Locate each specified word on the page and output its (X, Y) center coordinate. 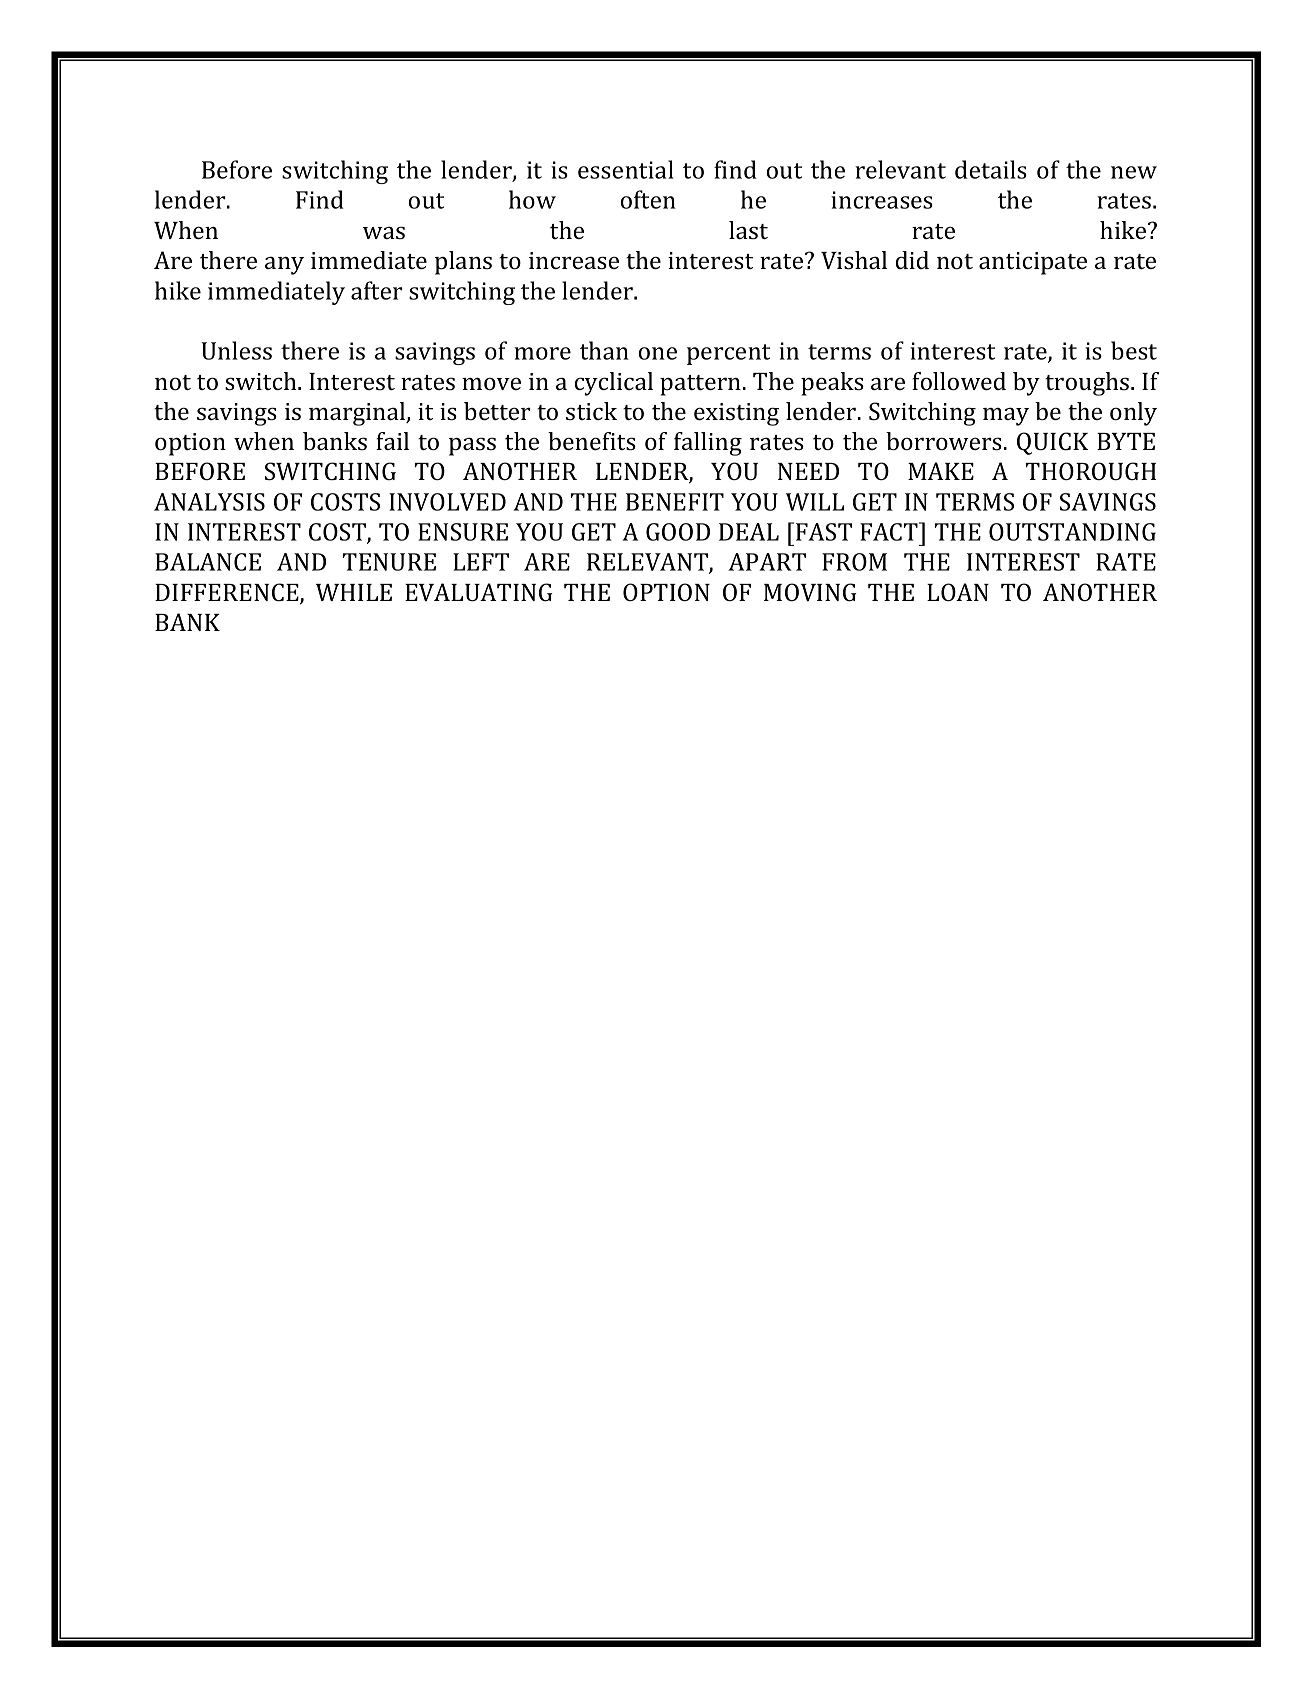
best (1134, 350)
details (991, 169)
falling (708, 444)
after (377, 290)
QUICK (1052, 443)
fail (392, 441)
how (532, 199)
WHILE (354, 592)
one (658, 353)
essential (626, 169)
